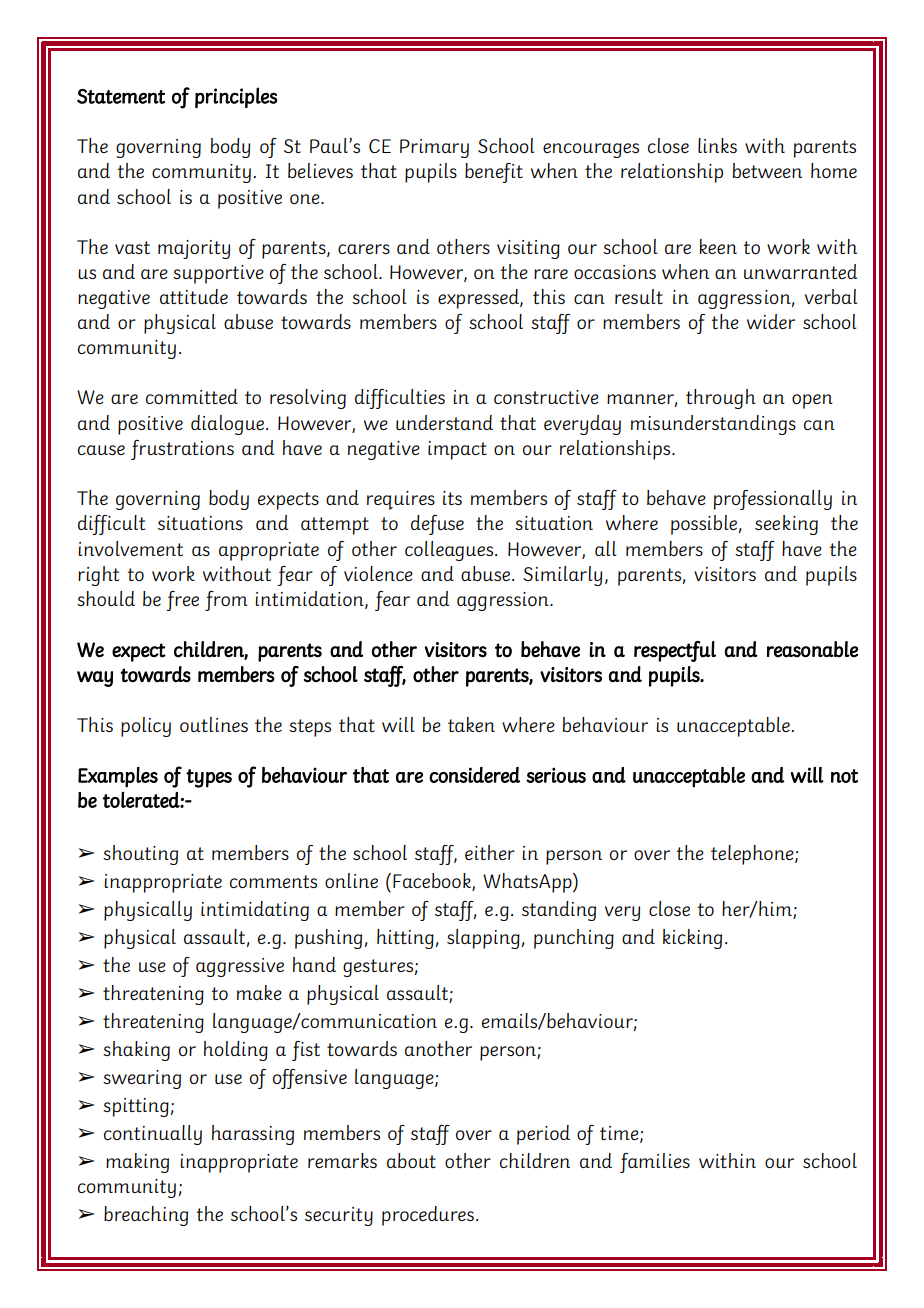 This image has height=1308, width=924. I want to click on taken, so click(471, 724).
